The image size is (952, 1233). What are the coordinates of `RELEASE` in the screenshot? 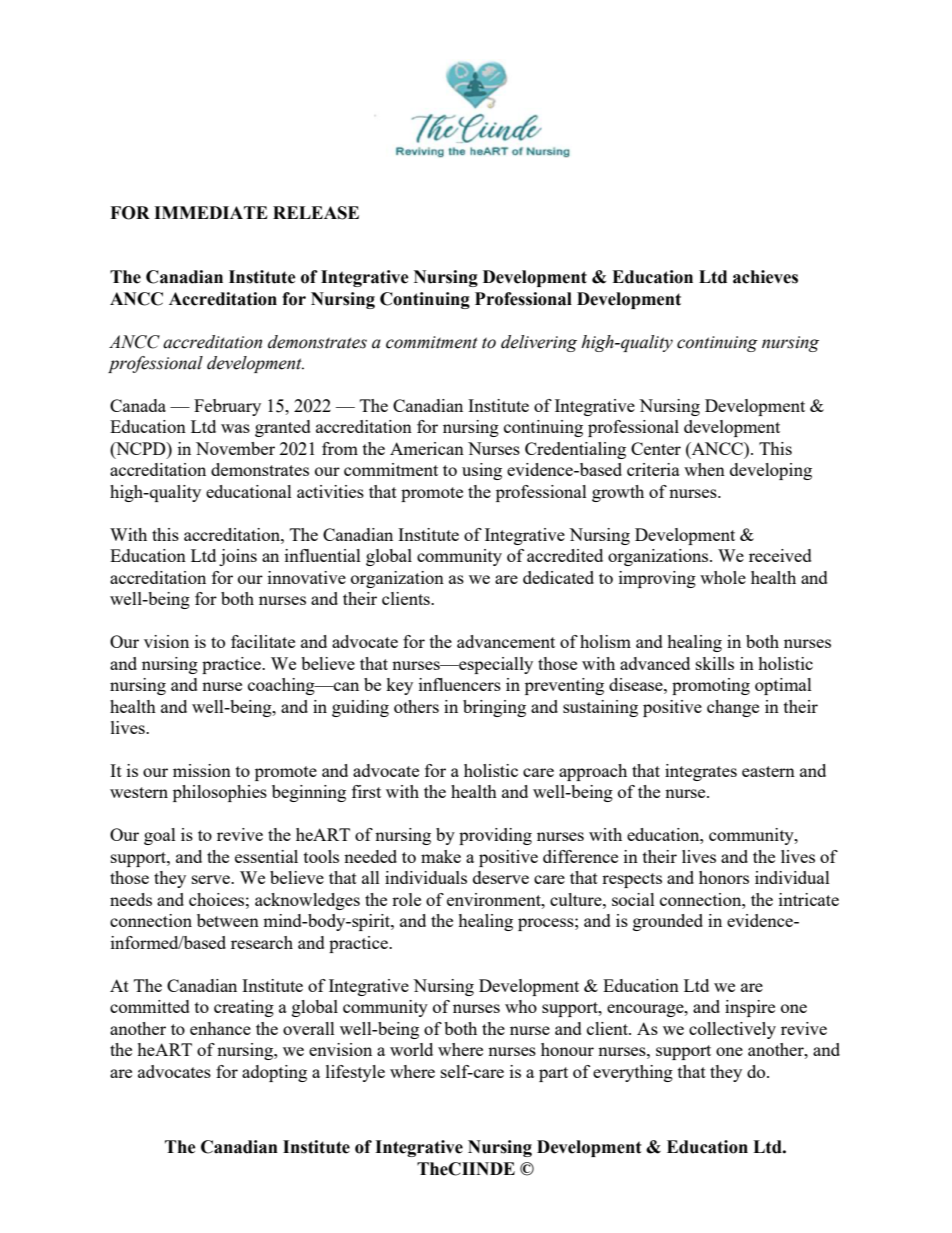 It's located at (316, 213).
